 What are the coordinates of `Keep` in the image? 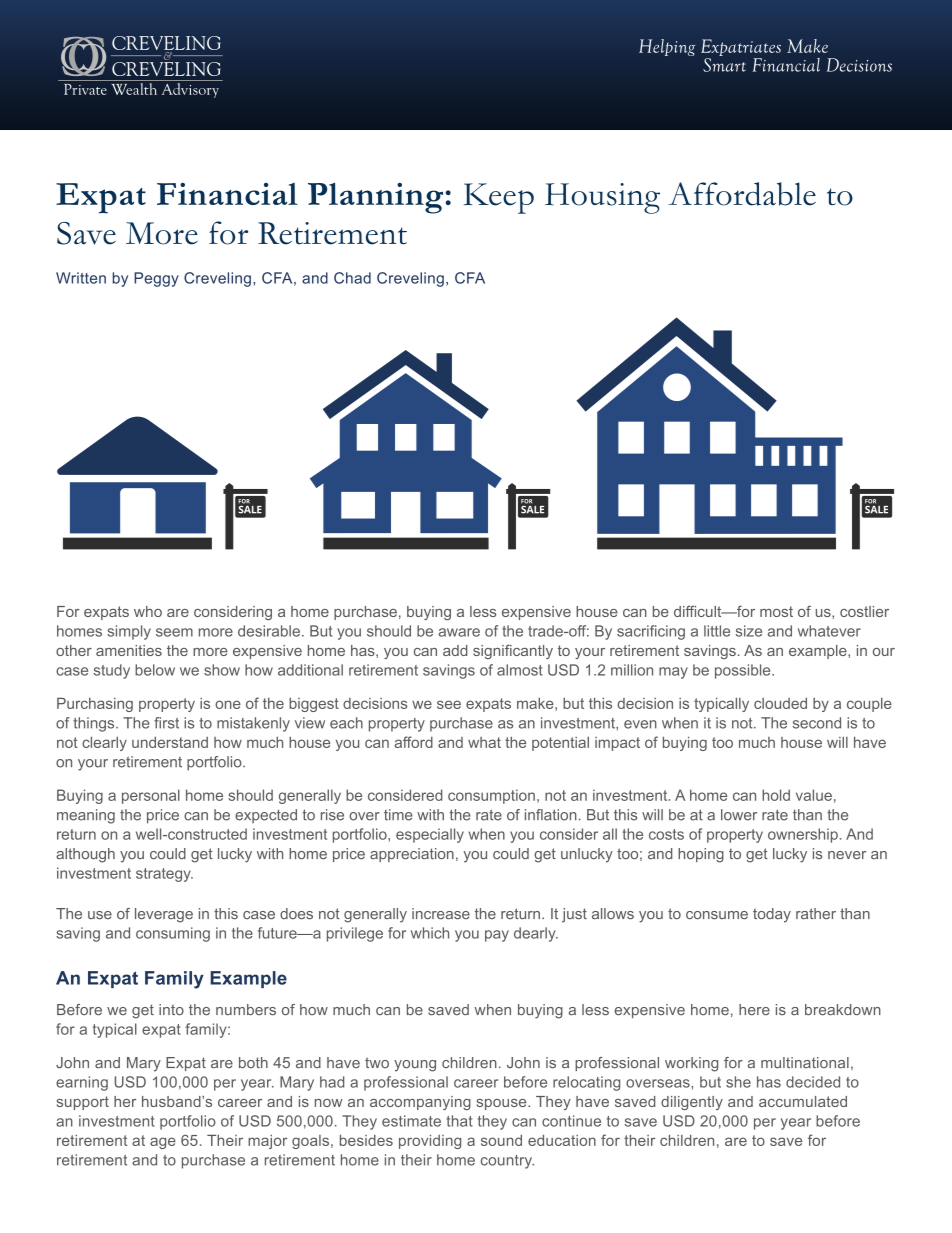 It's located at (499, 198).
